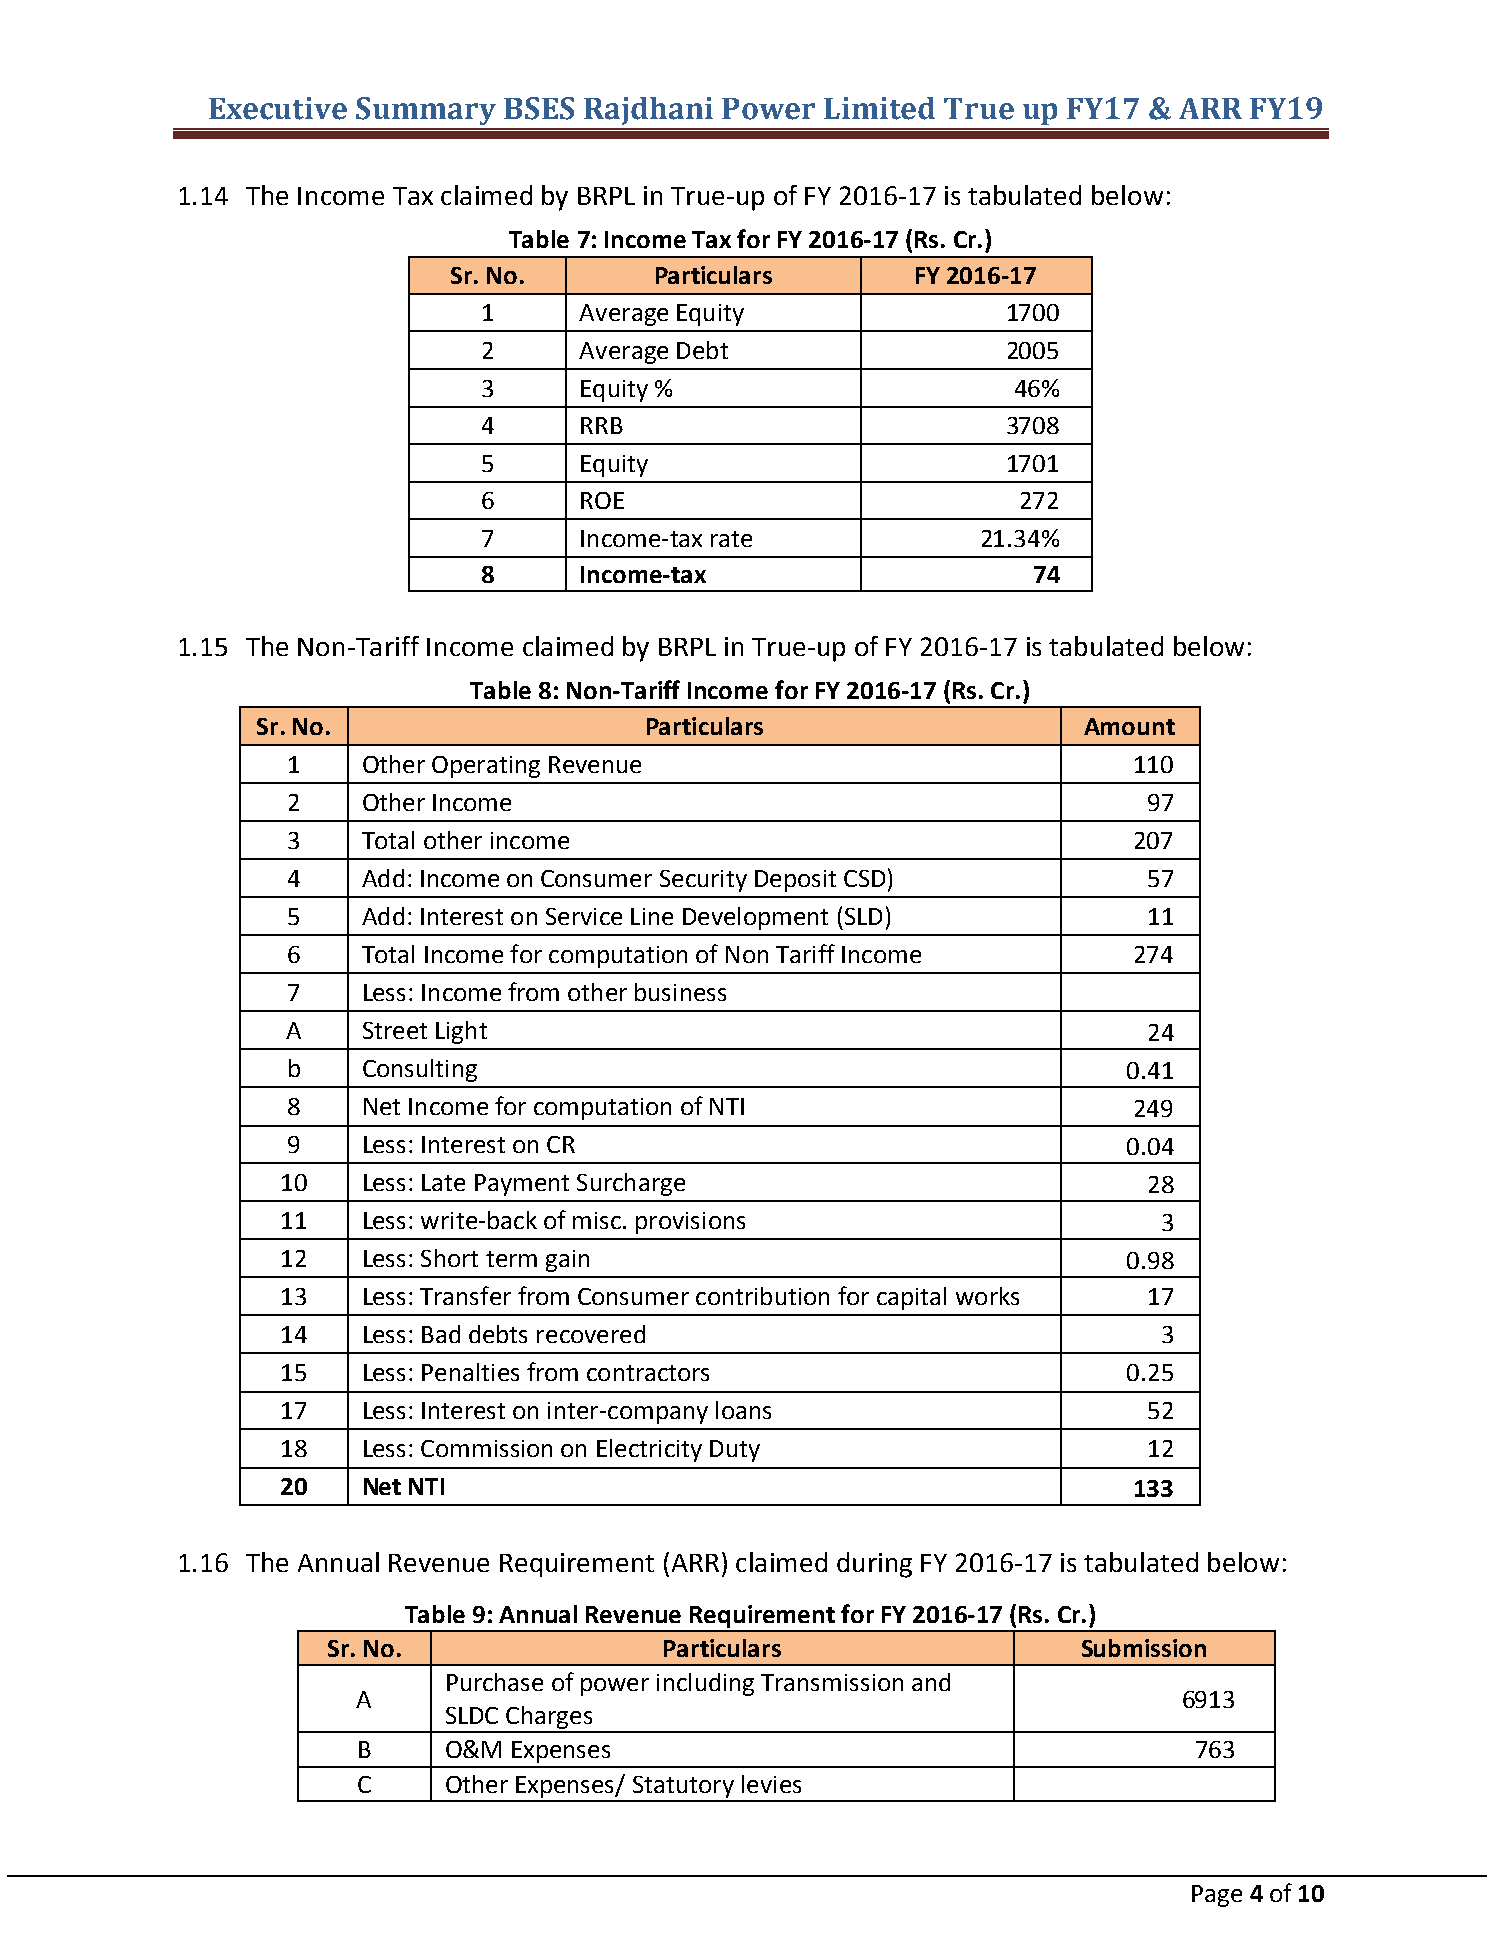  What do you see at coordinates (486, 767) in the page?
I see `Operating` at bounding box center [486, 767].
